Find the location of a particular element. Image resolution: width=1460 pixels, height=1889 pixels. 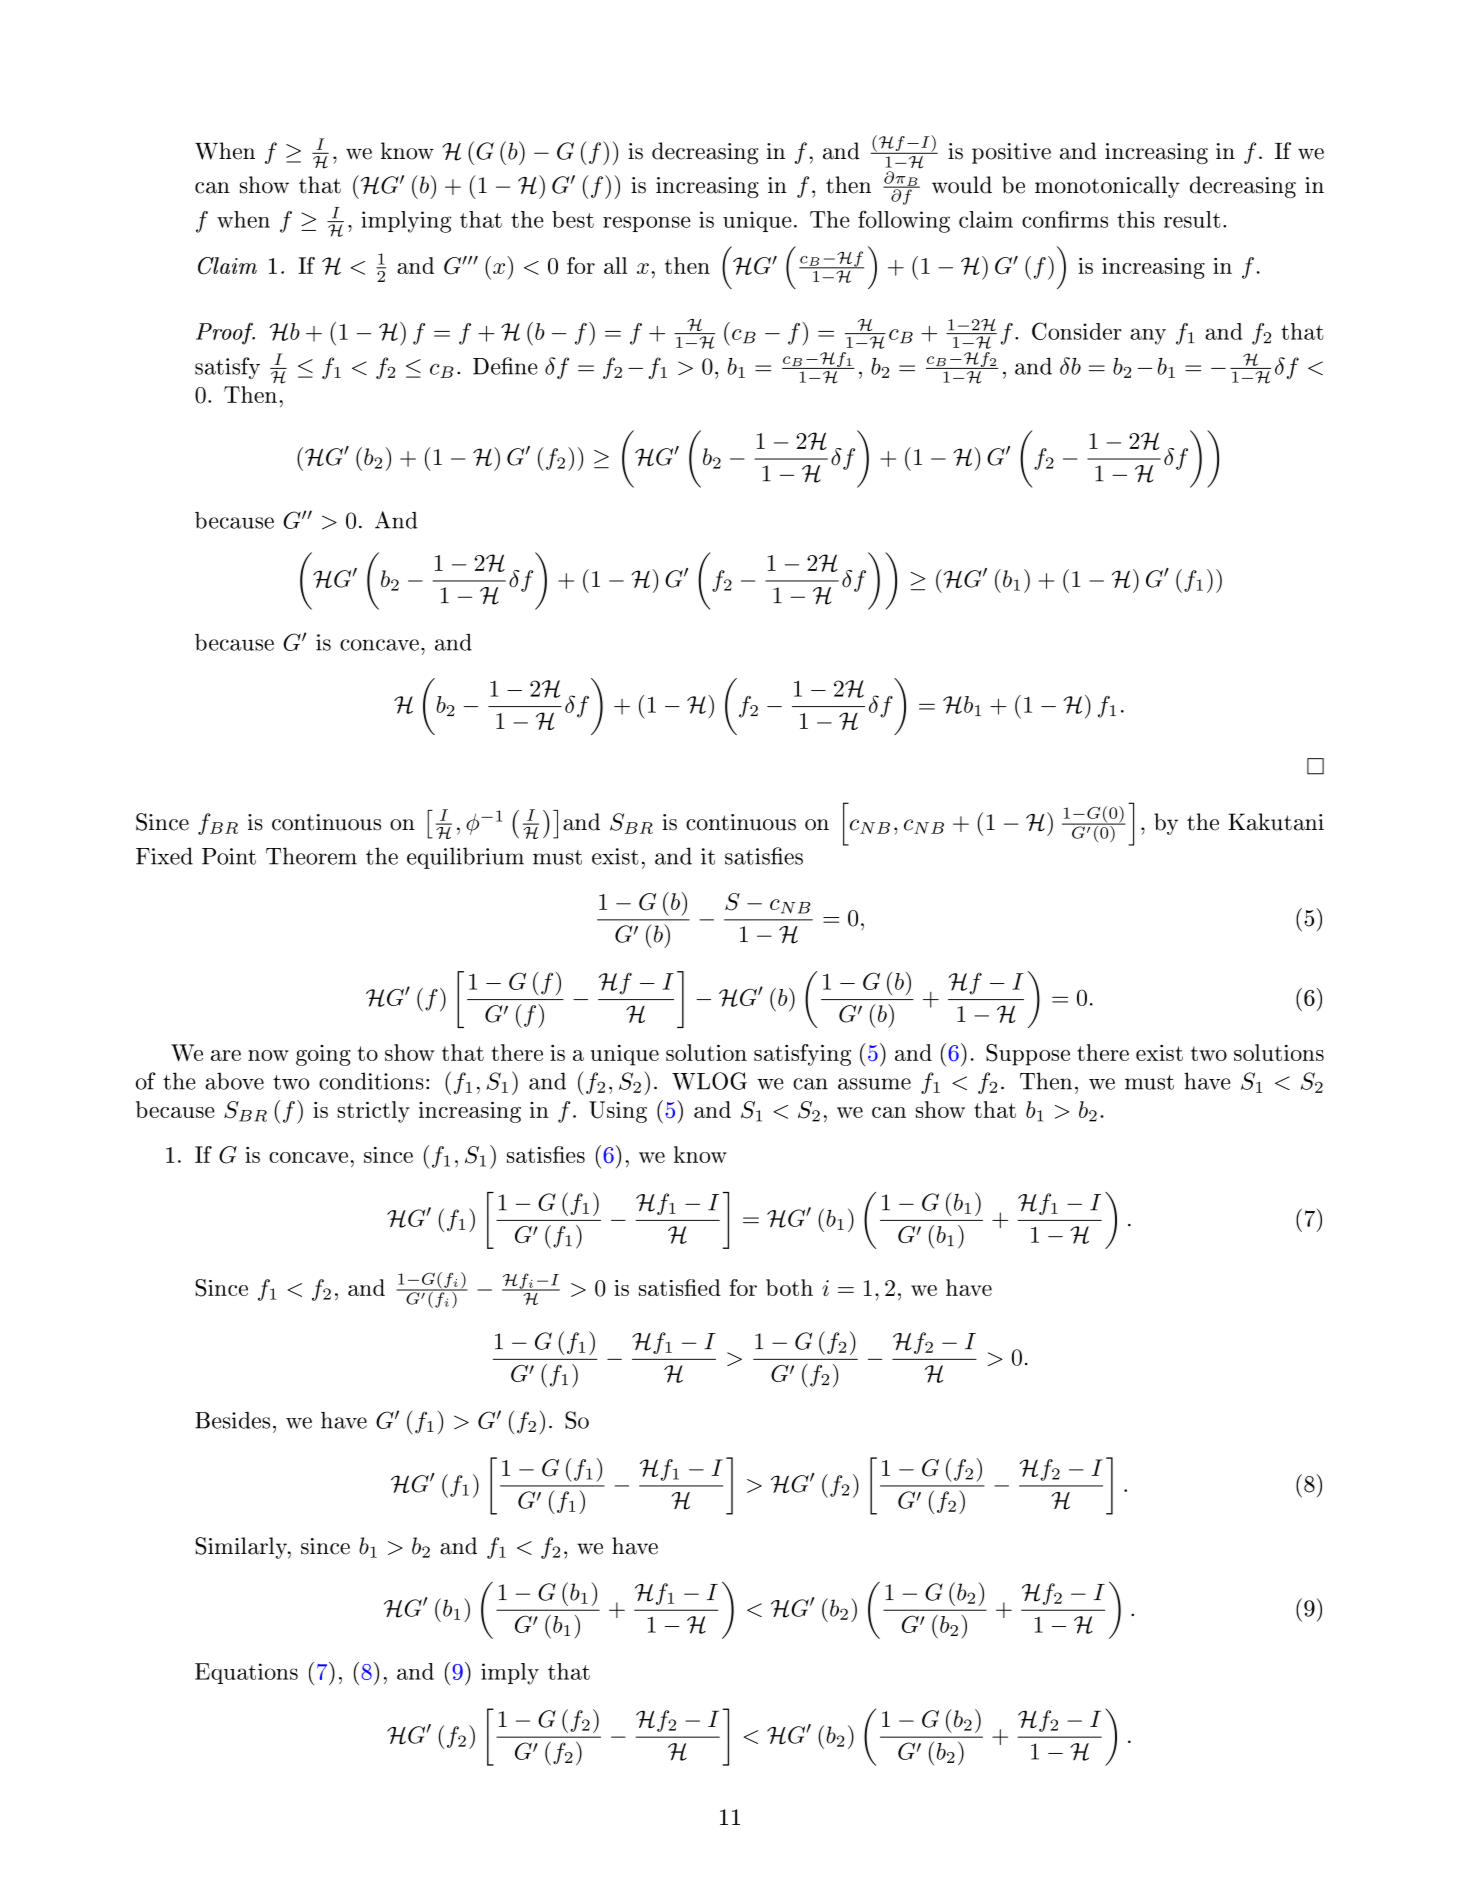

Equations is located at coordinates (246, 1673).
